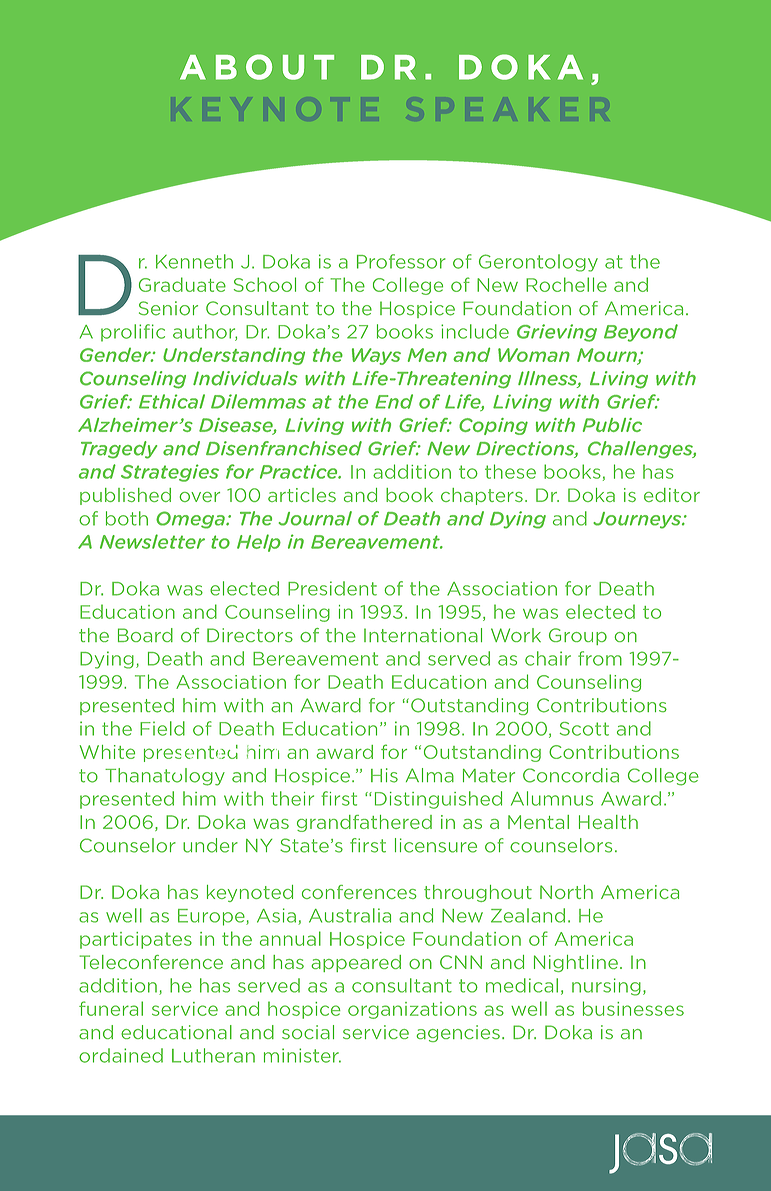 The width and height of the screenshot is (771, 1191). I want to click on Professor, so click(401, 261).
